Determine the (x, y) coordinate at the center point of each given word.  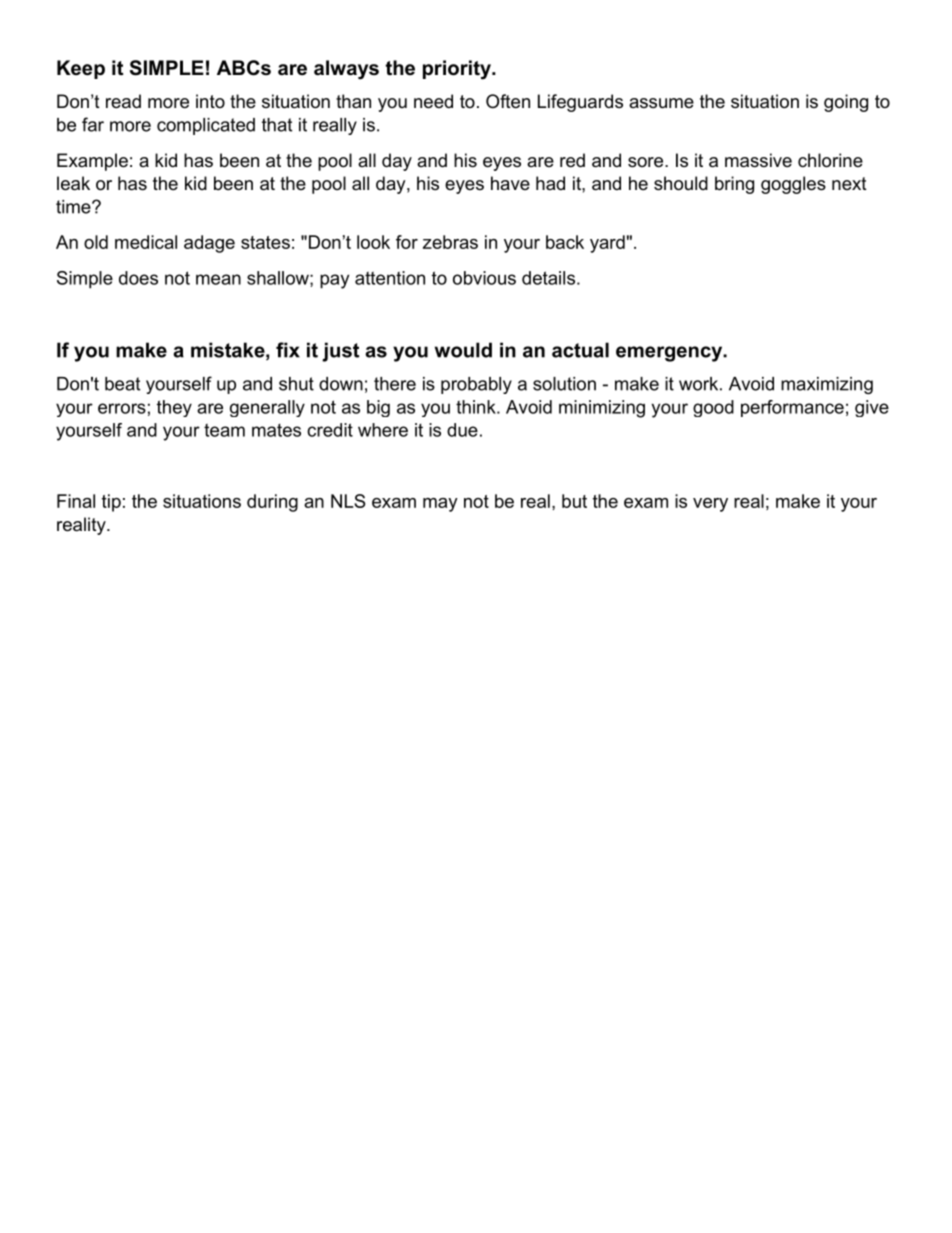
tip (111, 503)
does (138, 278)
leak (73, 183)
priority (458, 70)
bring (734, 185)
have (510, 183)
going (846, 103)
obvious (484, 278)
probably (476, 385)
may (440, 505)
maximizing (827, 385)
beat (122, 384)
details (548, 278)
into (210, 101)
